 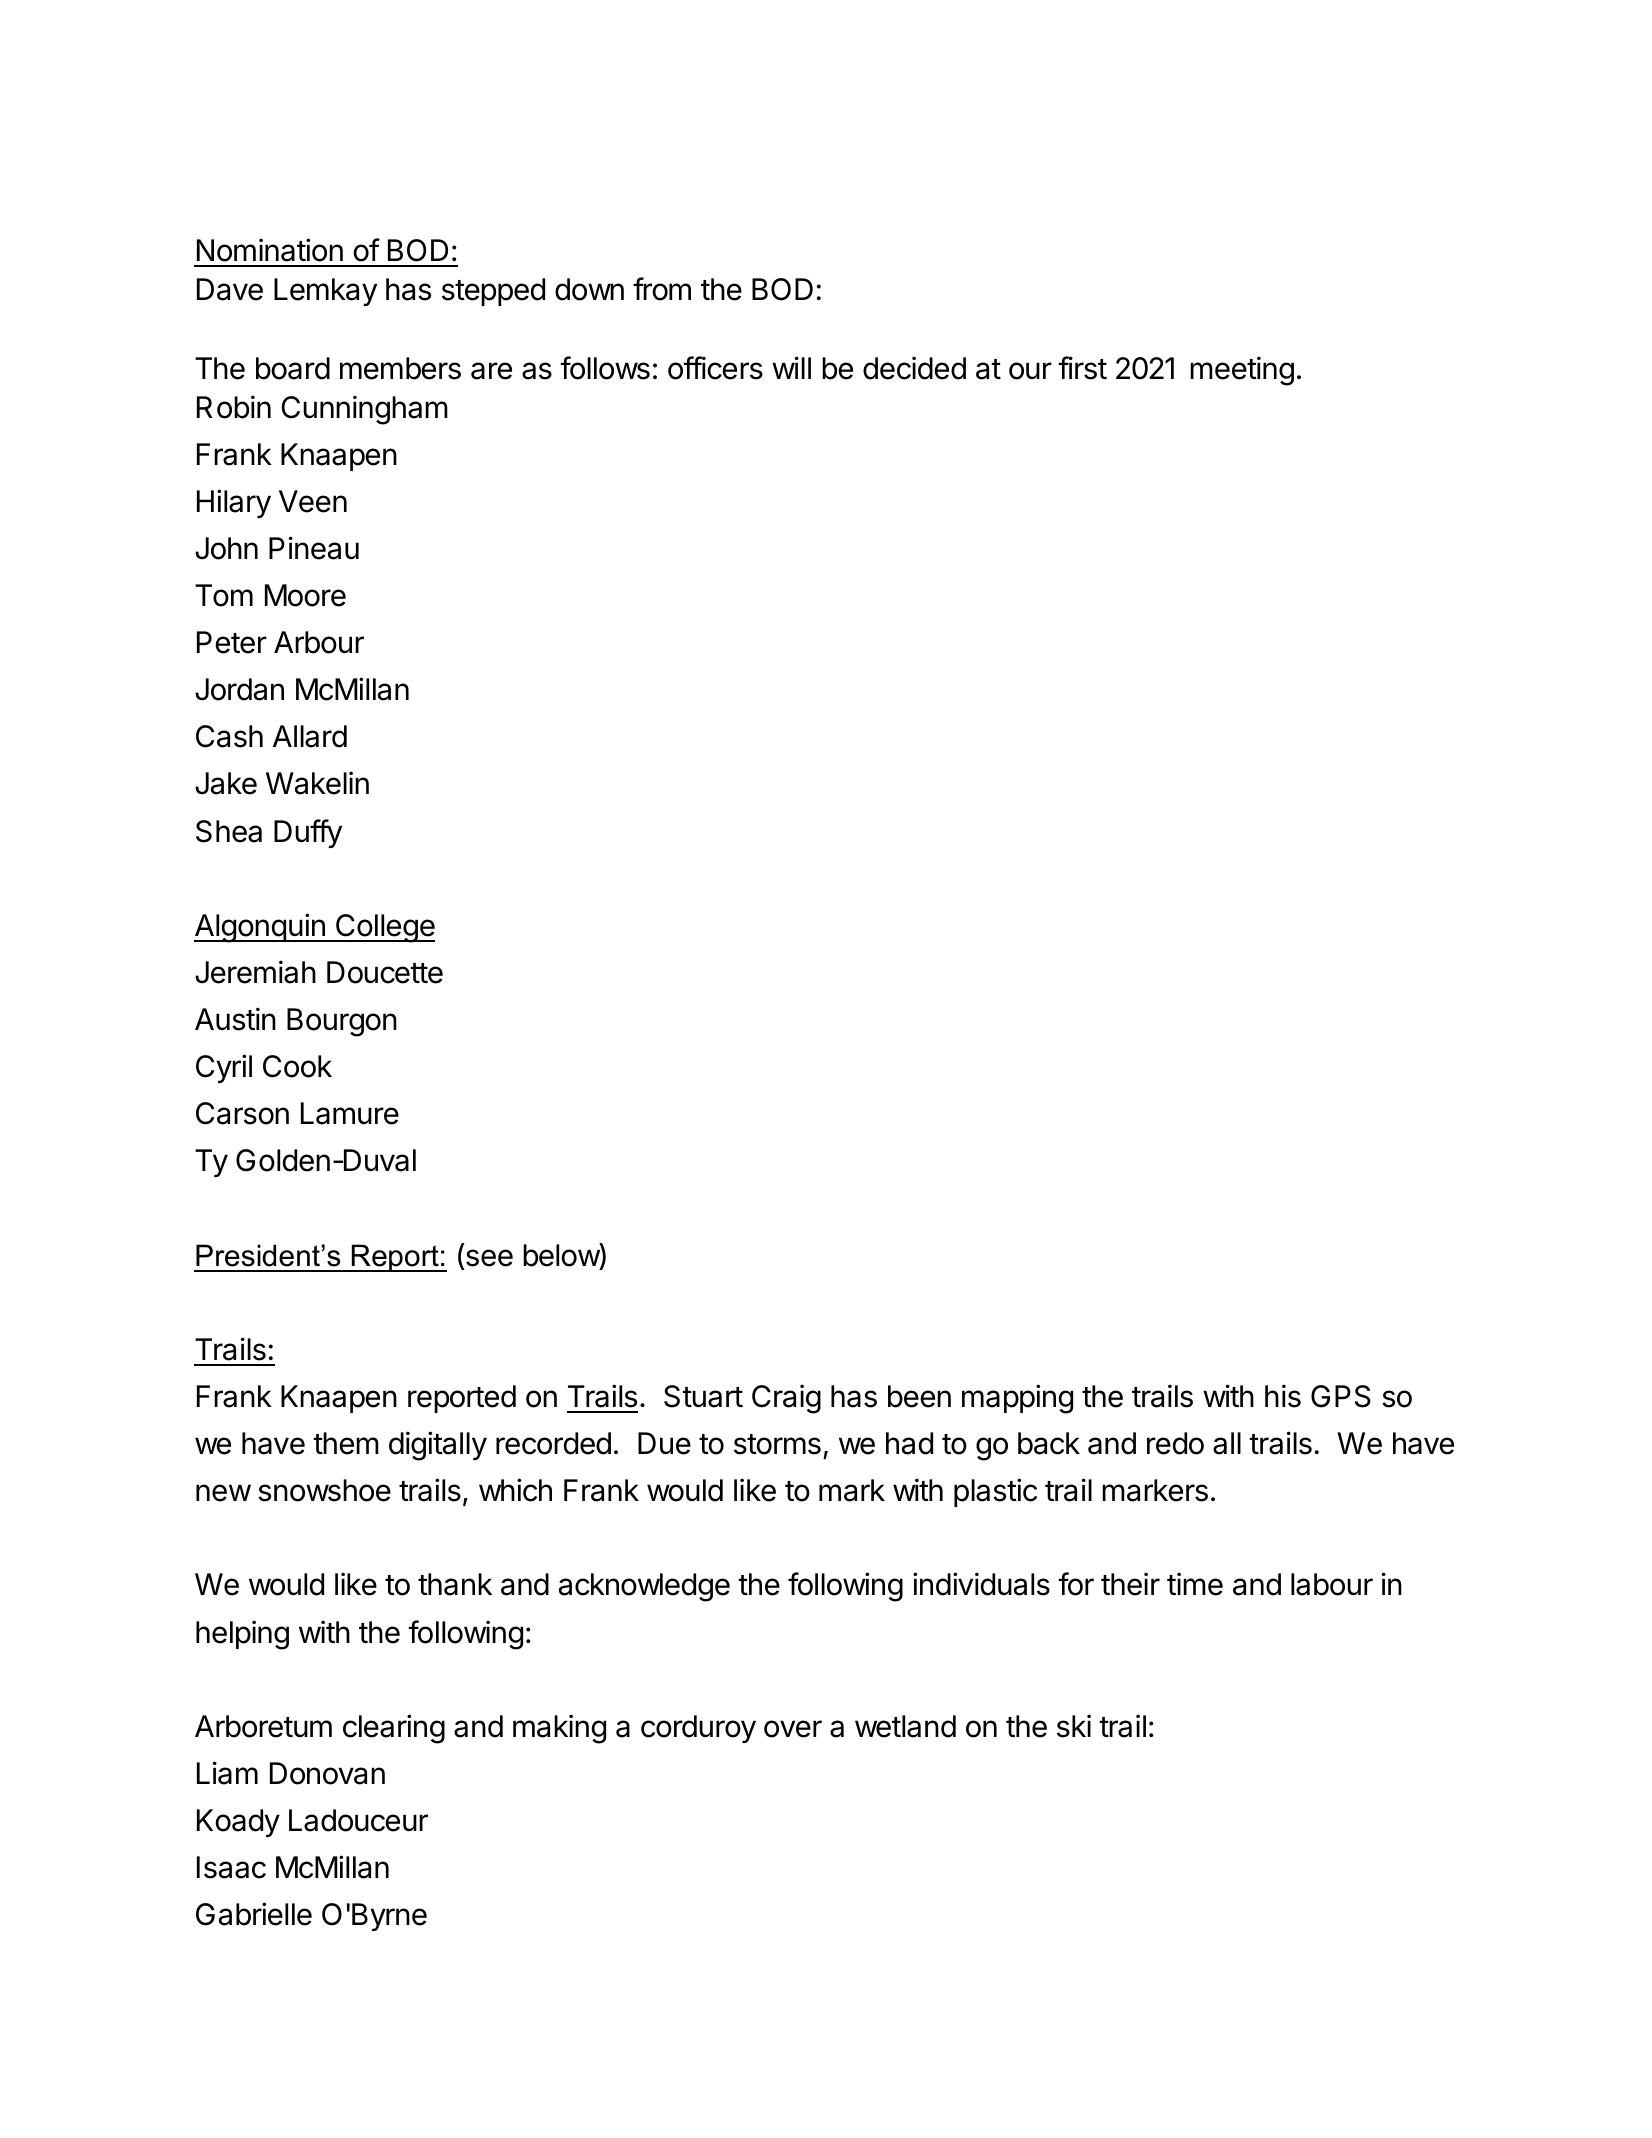 I want to click on his, so click(x=1283, y=1396).
